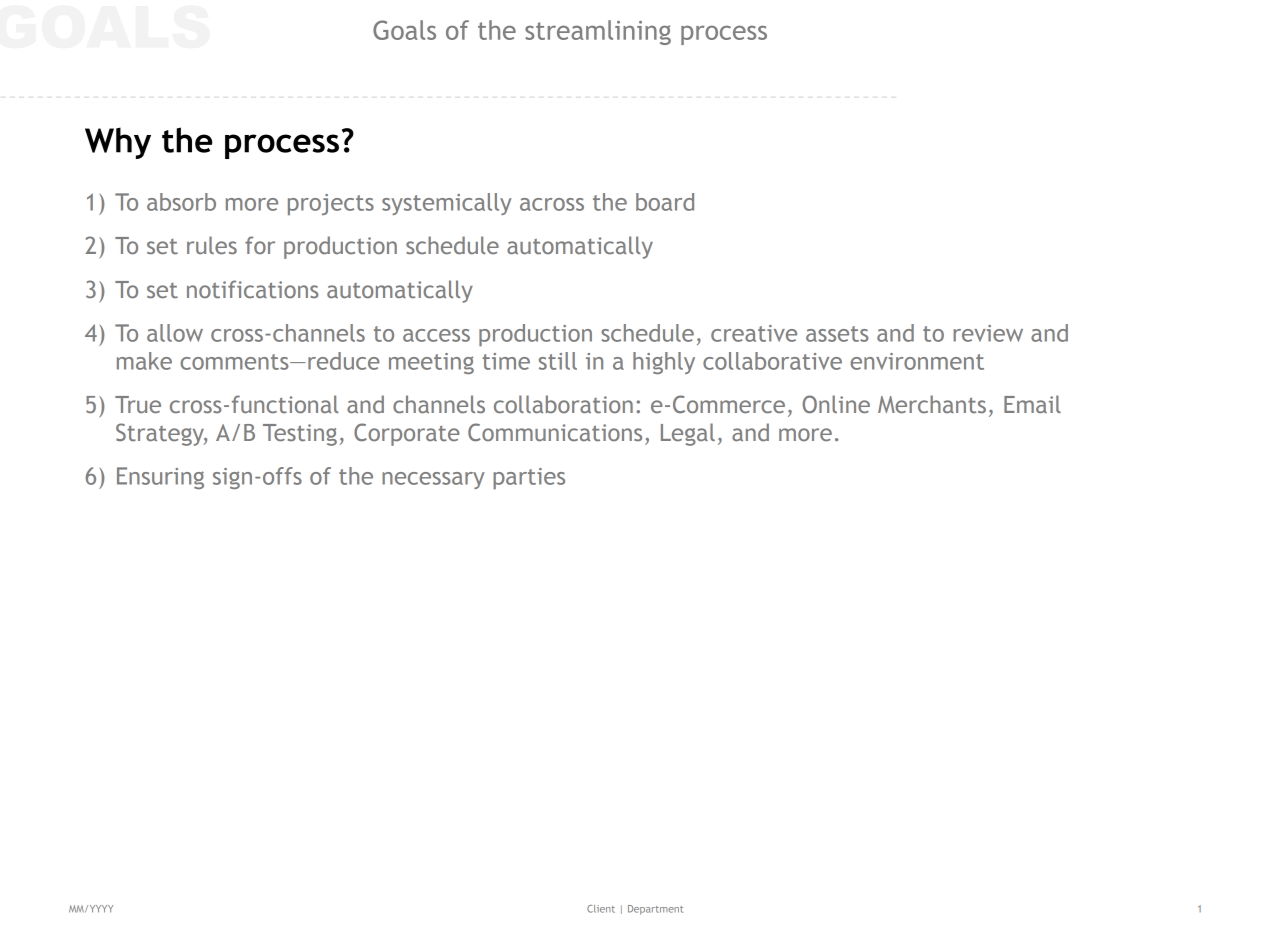  What do you see at coordinates (160, 478) in the document?
I see `Ensuring` at bounding box center [160, 478].
